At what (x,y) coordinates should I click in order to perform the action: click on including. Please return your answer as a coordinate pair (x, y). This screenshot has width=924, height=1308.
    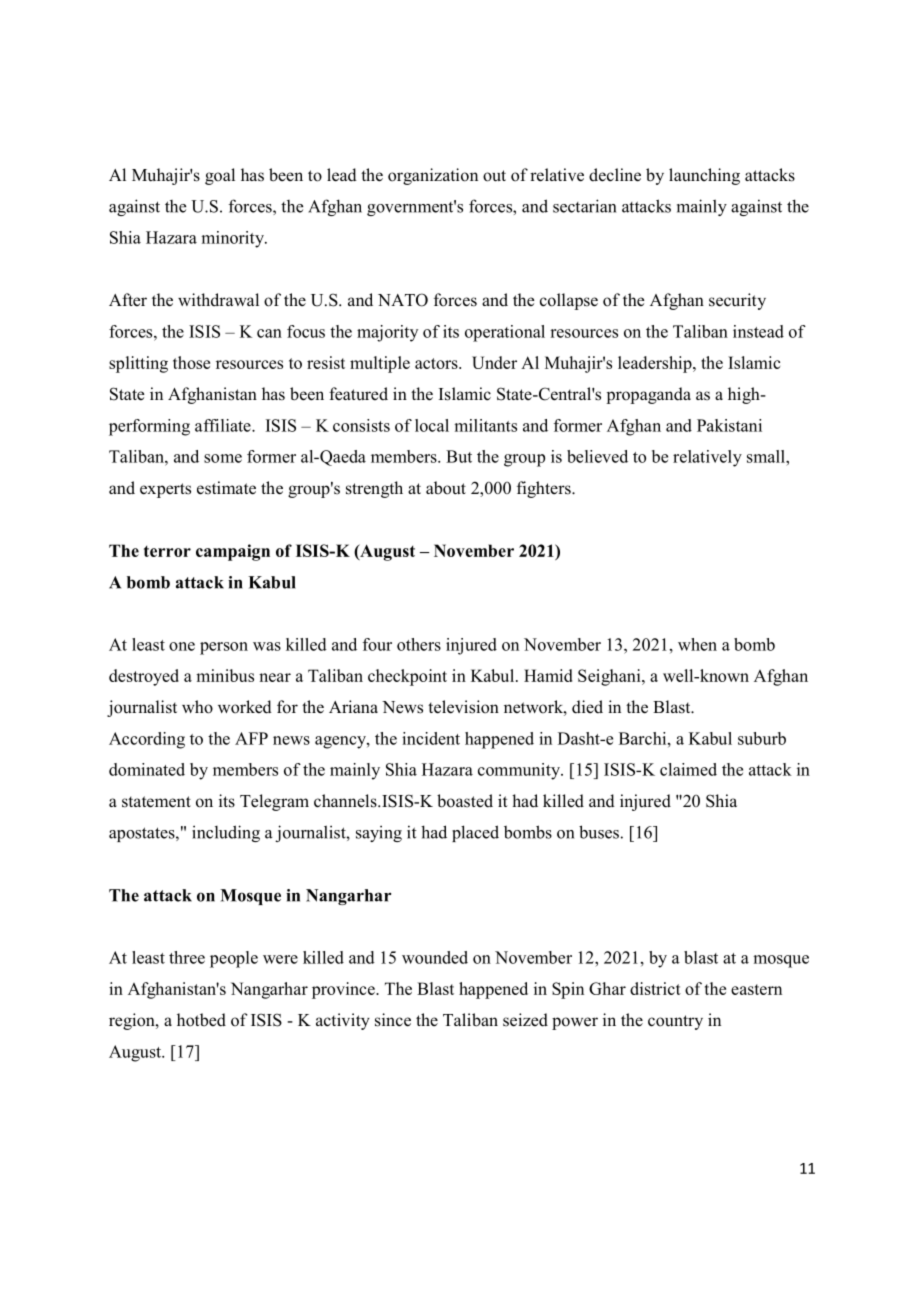
    Looking at the image, I should click on (226, 833).
